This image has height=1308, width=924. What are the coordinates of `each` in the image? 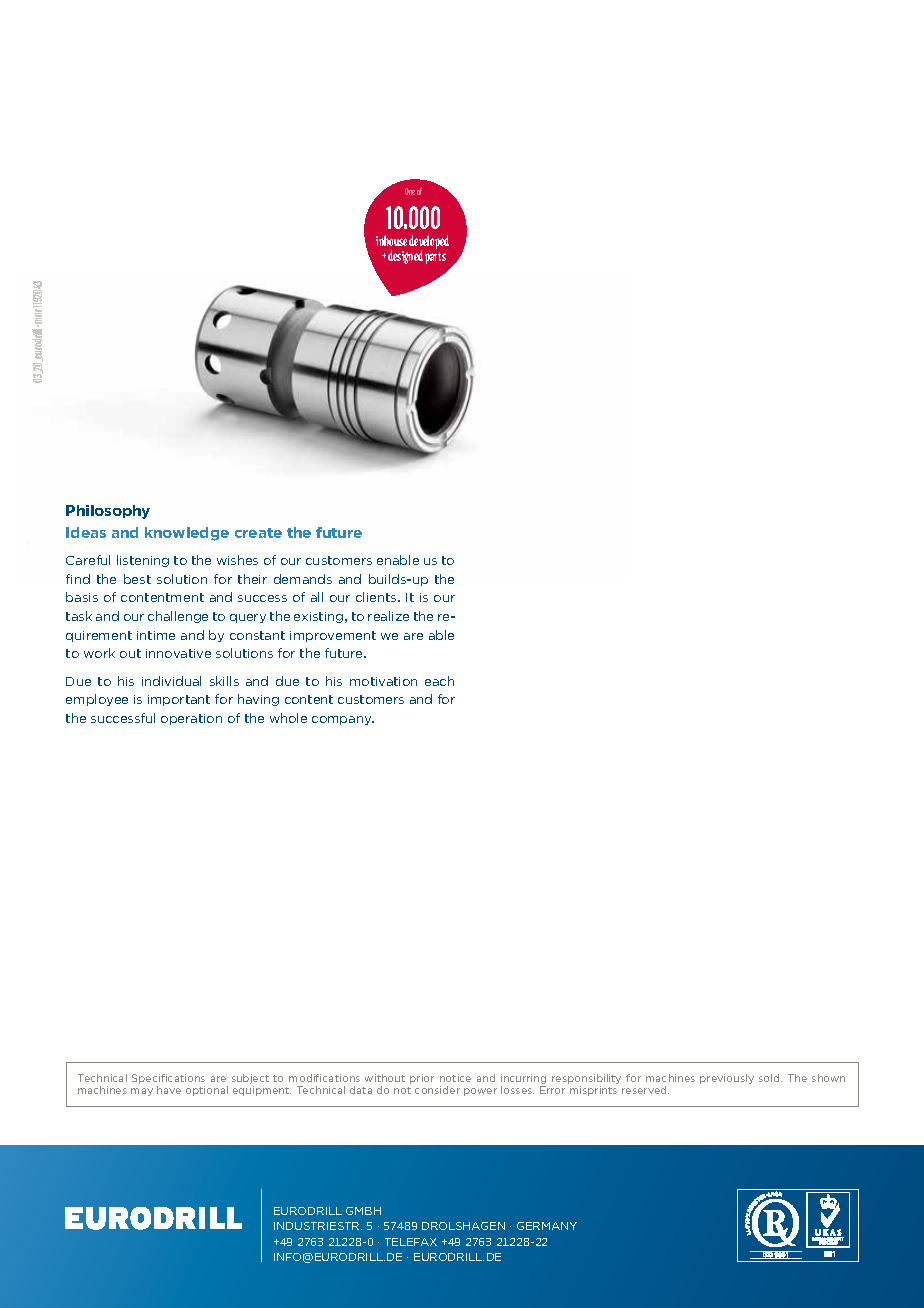 It's located at (439, 681).
